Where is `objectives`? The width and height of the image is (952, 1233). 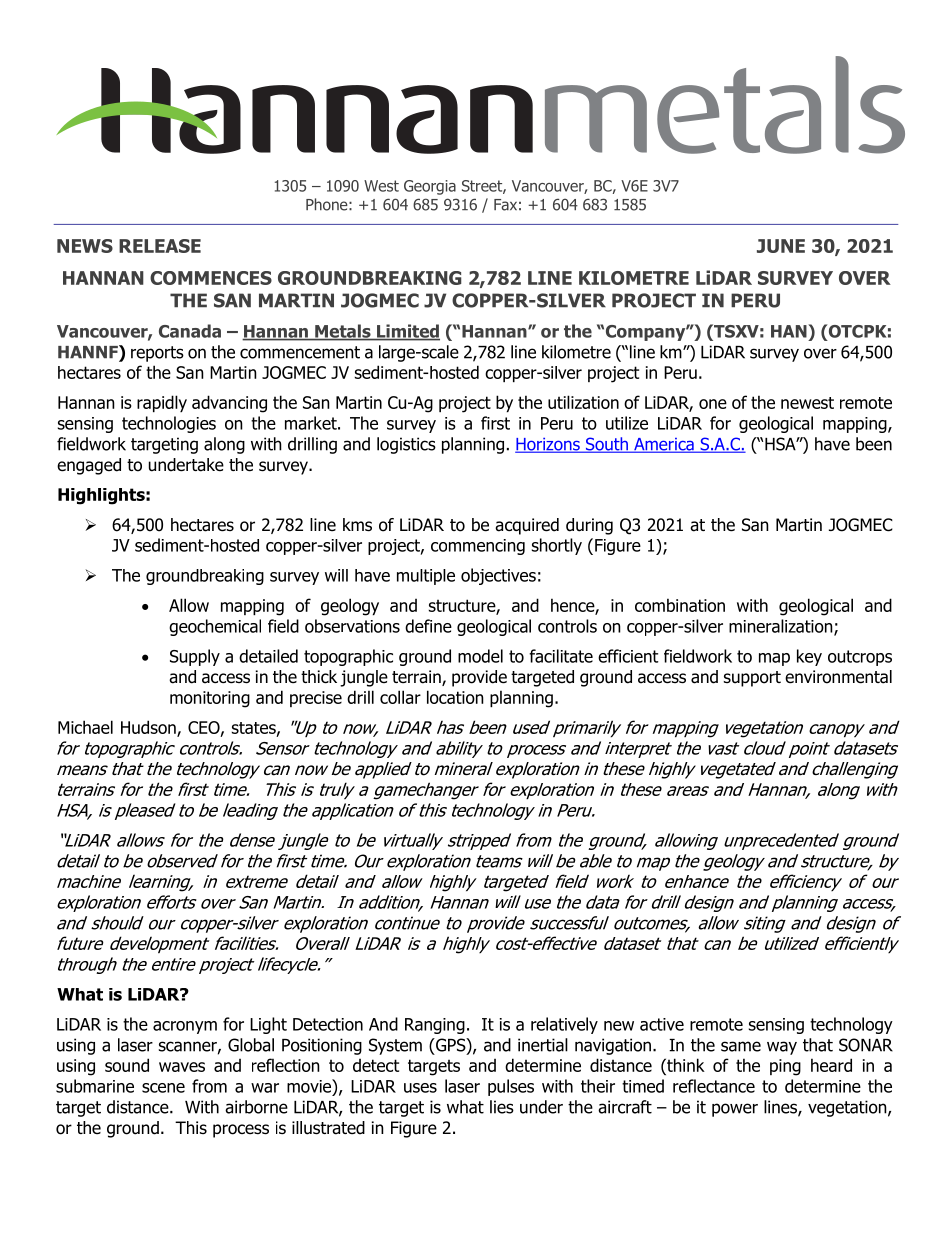 objectives is located at coordinates (498, 576).
